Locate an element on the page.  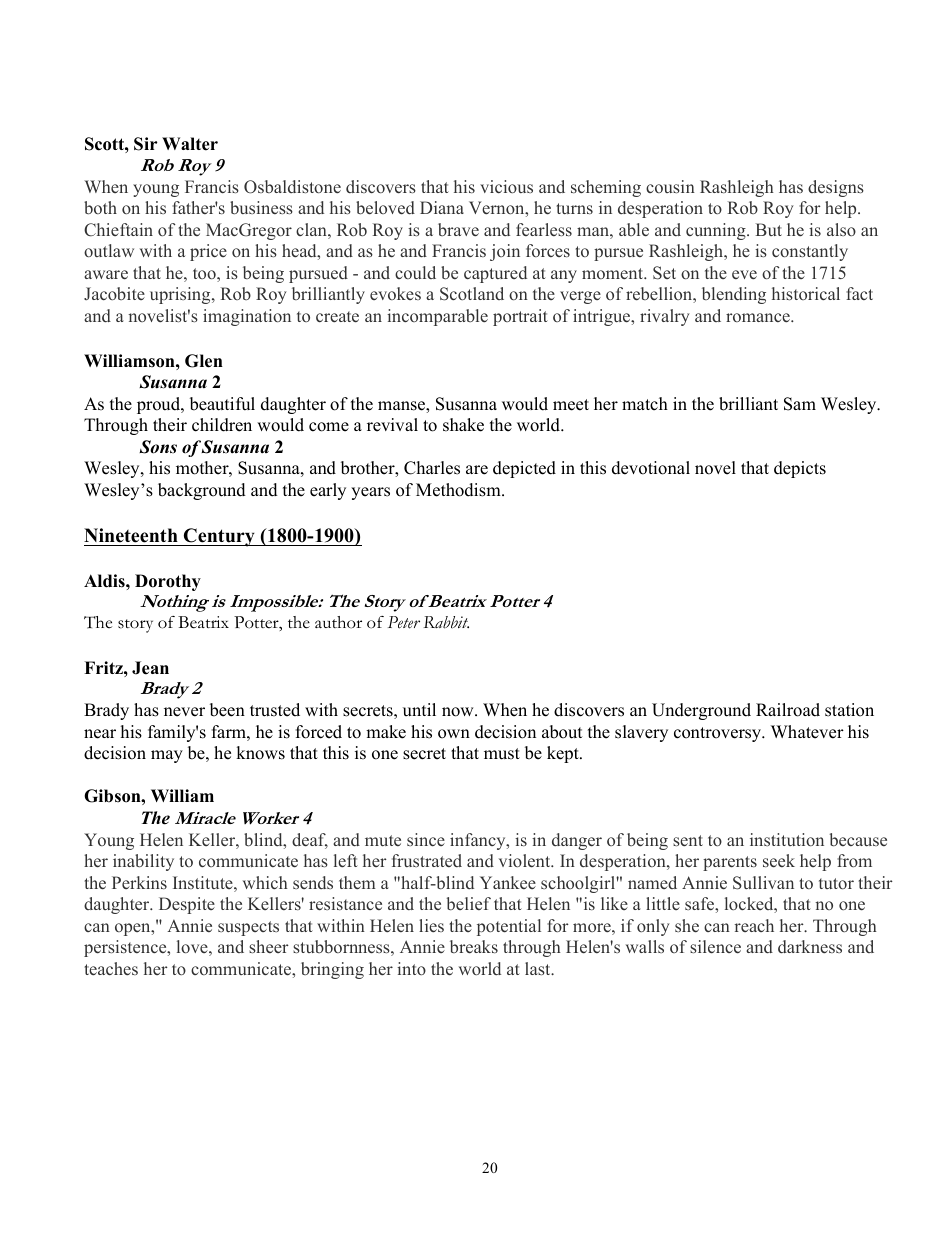
Peter is located at coordinates (404, 622).
